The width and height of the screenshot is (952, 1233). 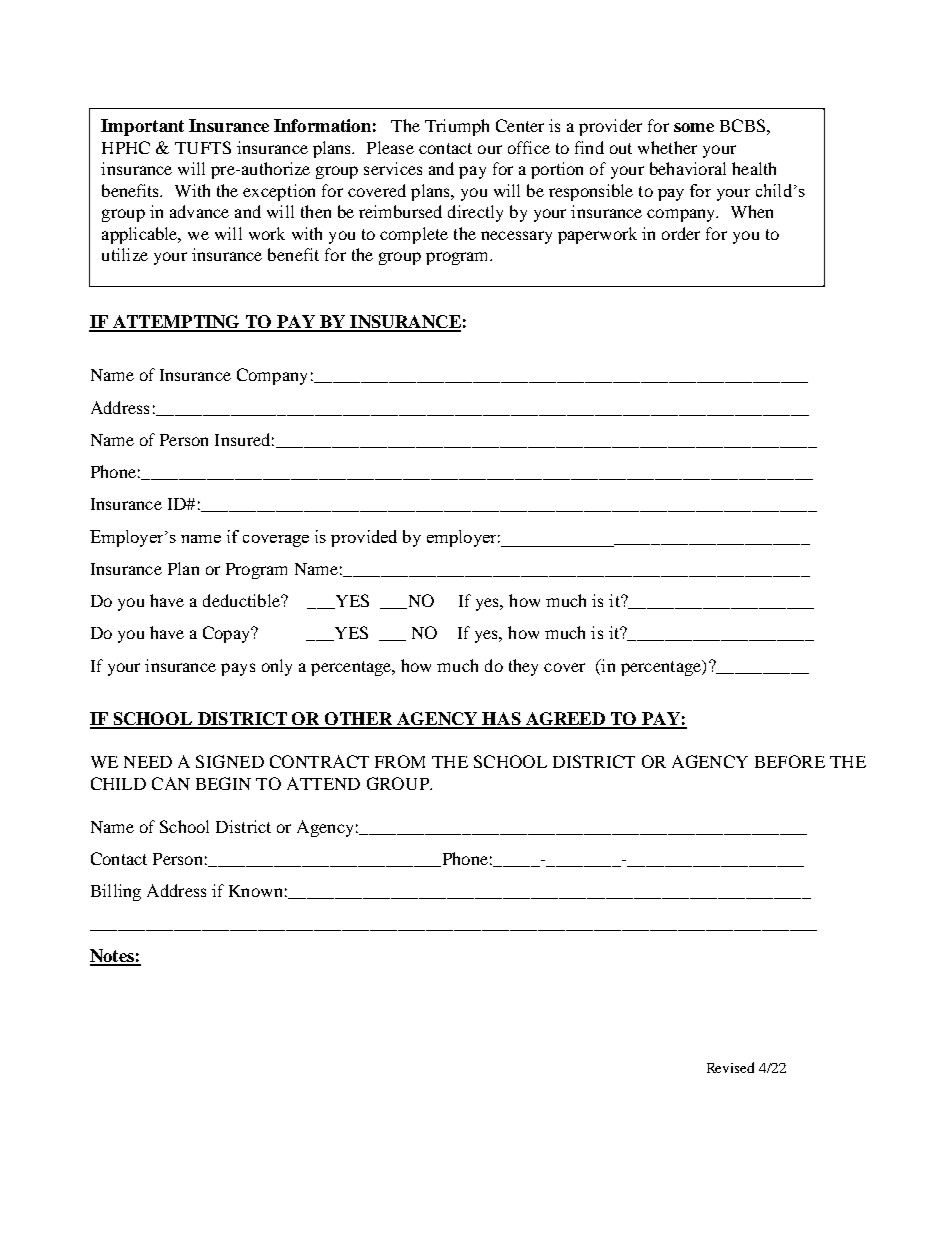 What do you see at coordinates (364, 538) in the screenshot?
I see `provided` at bounding box center [364, 538].
